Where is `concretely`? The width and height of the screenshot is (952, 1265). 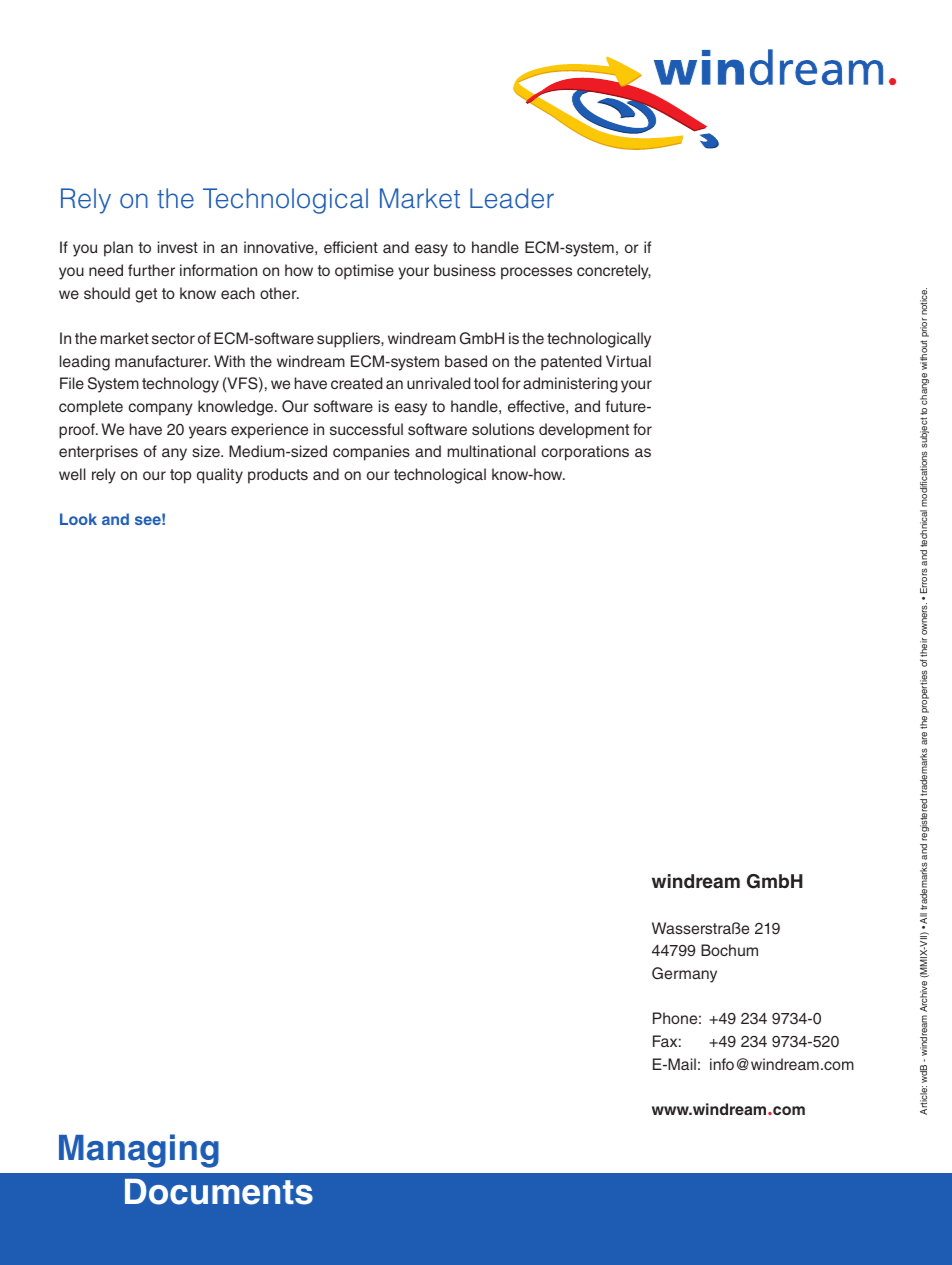 concretely is located at coordinates (614, 272).
